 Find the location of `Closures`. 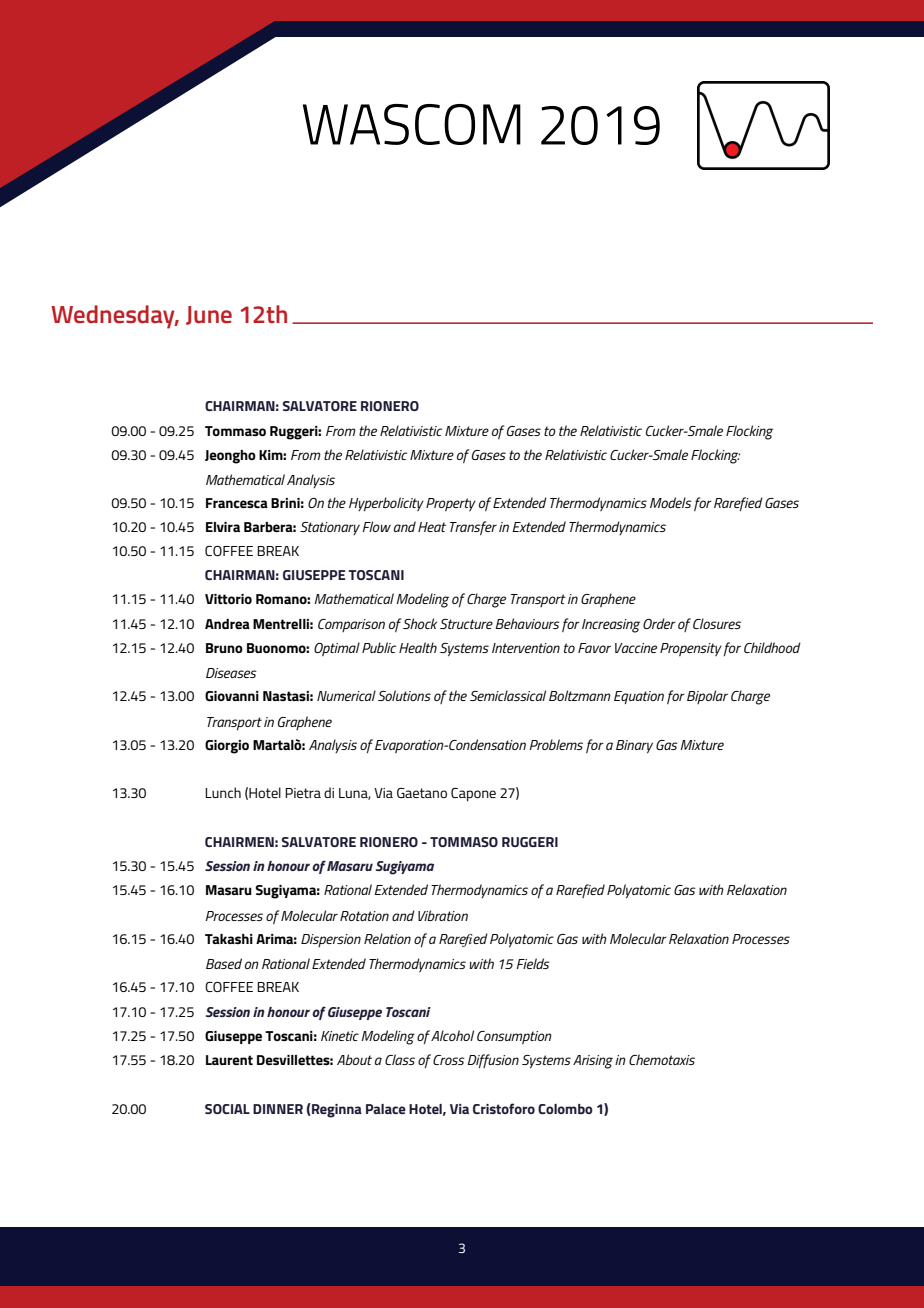

Closures is located at coordinates (717, 623).
